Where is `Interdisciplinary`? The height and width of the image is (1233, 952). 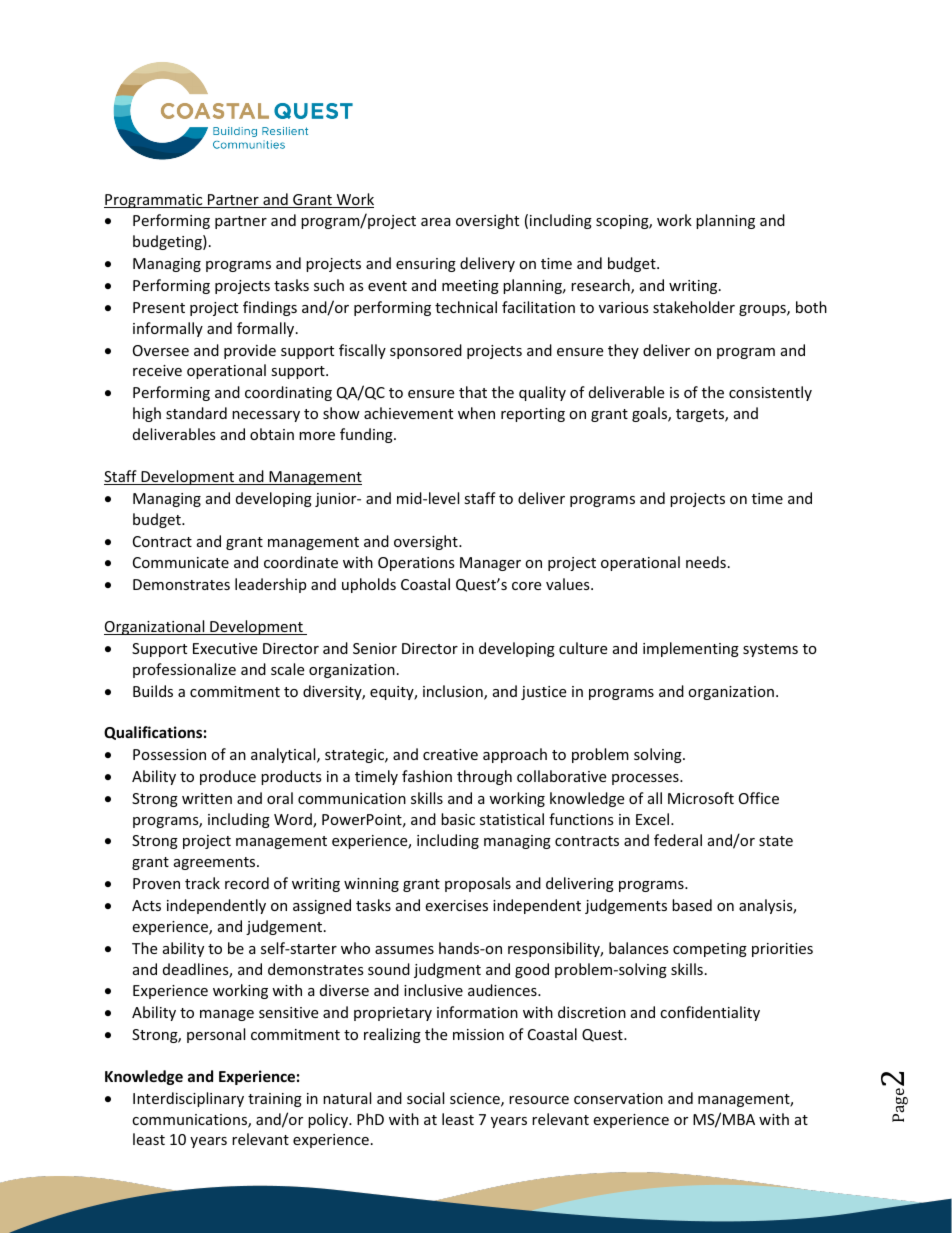
Interdisciplinary is located at coordinates (188, 1099).
